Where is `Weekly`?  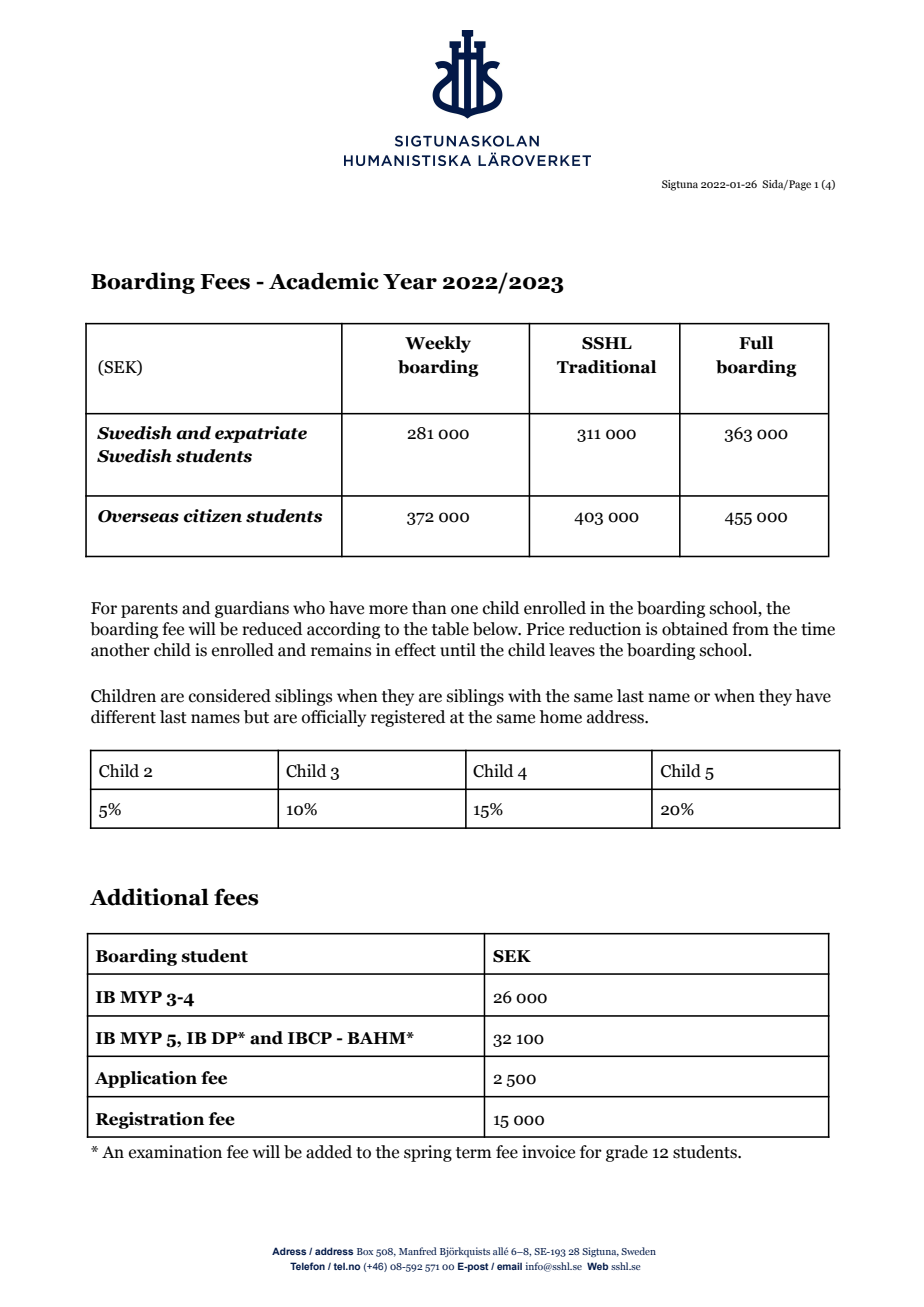 Weekly is located at coordinates (438, 344).
